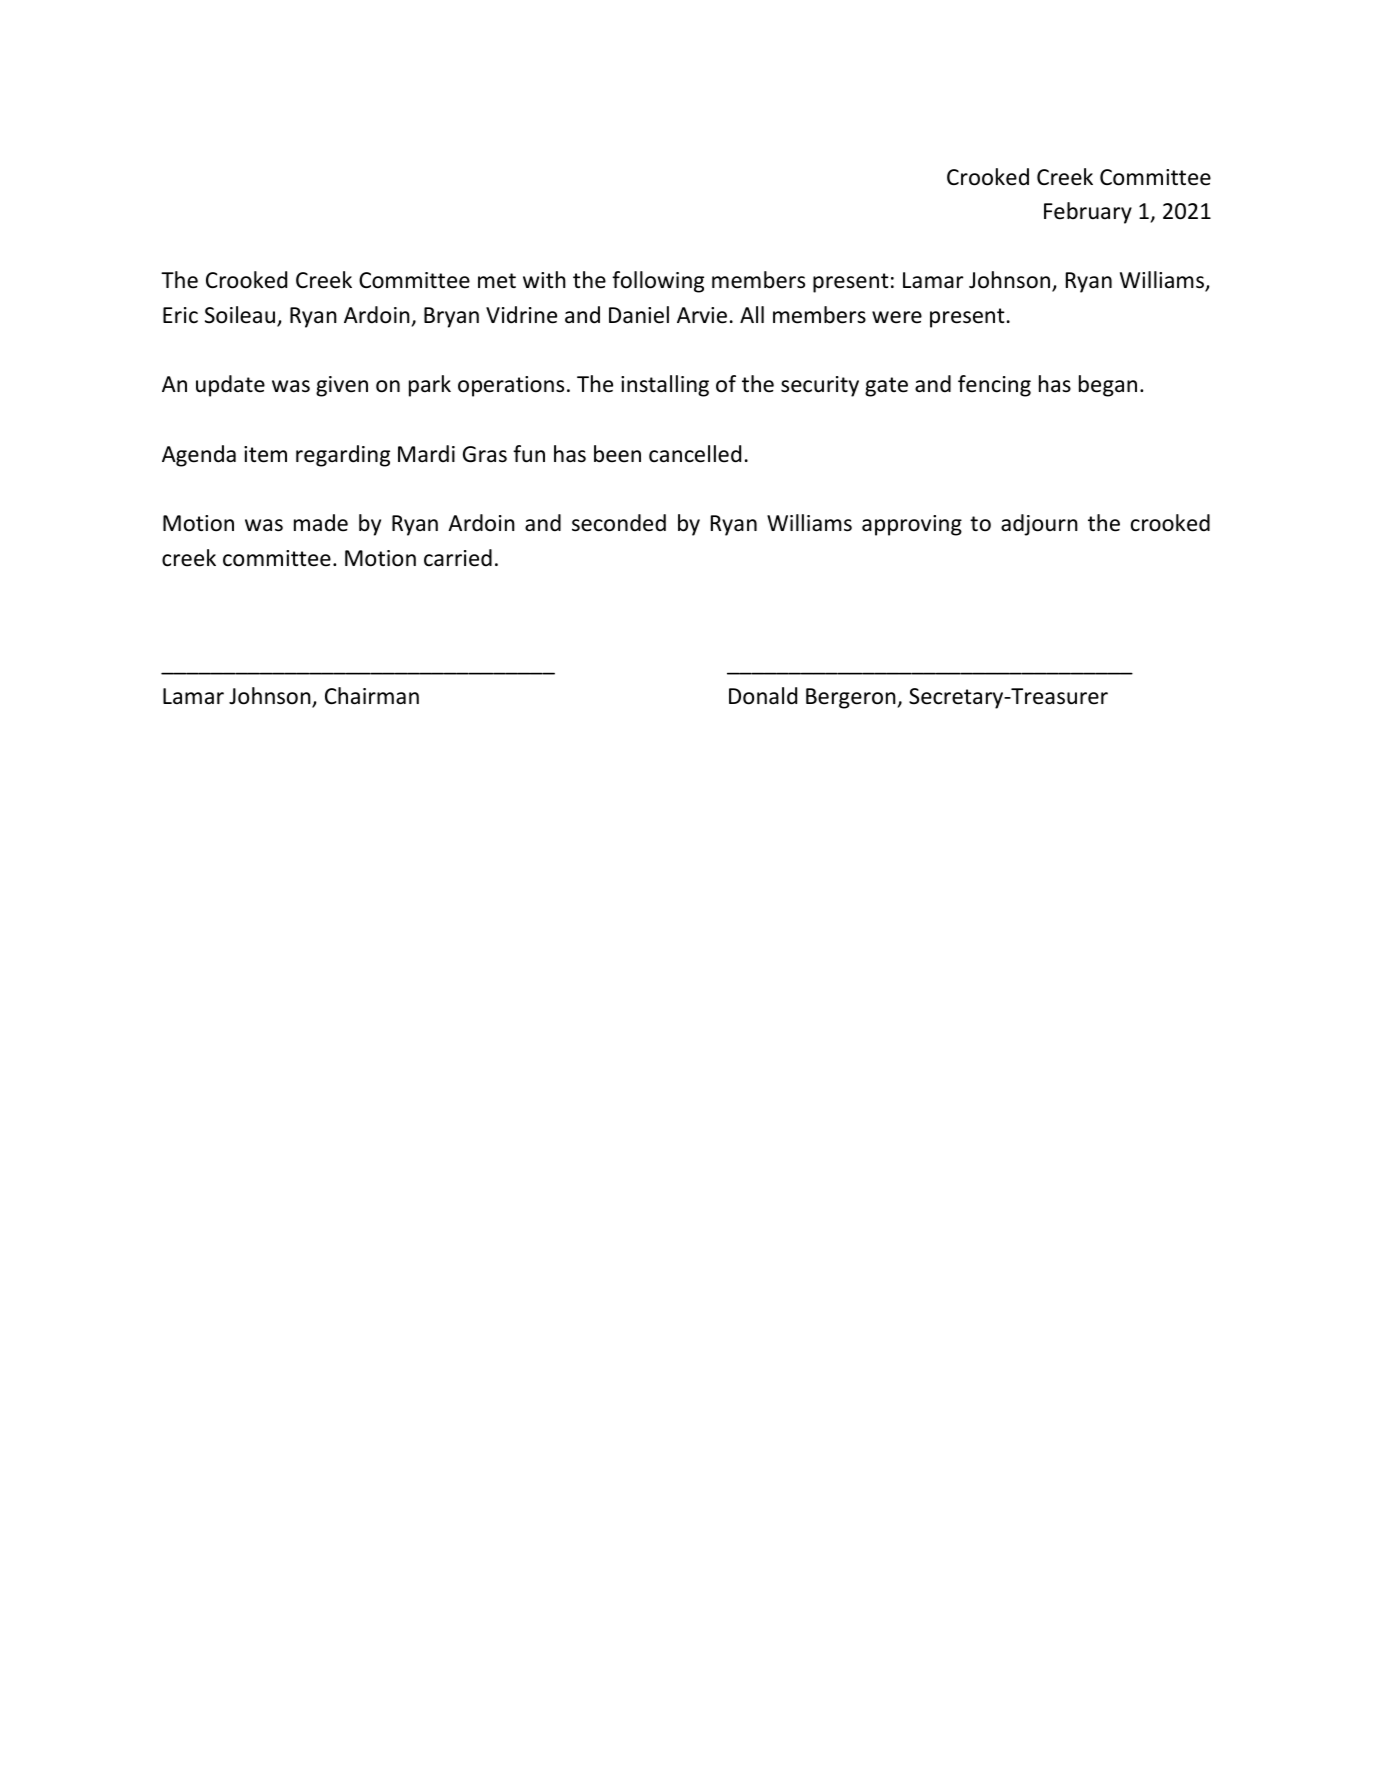 This screenshot has width=1373, height=1777. Describe the element at coordinates (912, 525) in the screenshot. I see `approving` at that location.
